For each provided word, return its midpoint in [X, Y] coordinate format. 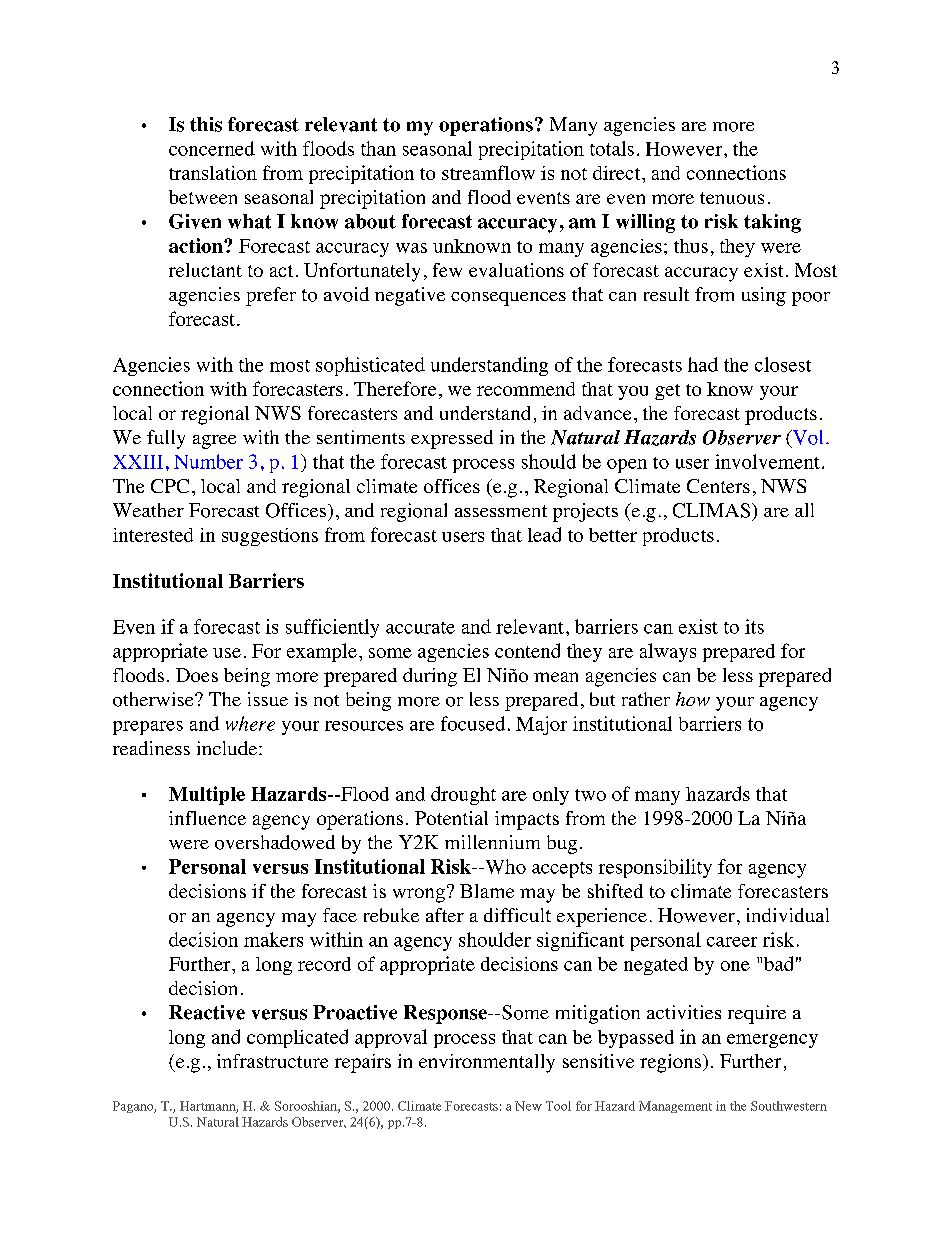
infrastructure [272, 1061]
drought [463, 795]
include [228, 748]
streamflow [488, 172]
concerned [212, 148]
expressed [452, 439]
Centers [718, 486]
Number [208, 461]
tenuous [732, 198]
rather [646, 699]
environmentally [487, 1063]
